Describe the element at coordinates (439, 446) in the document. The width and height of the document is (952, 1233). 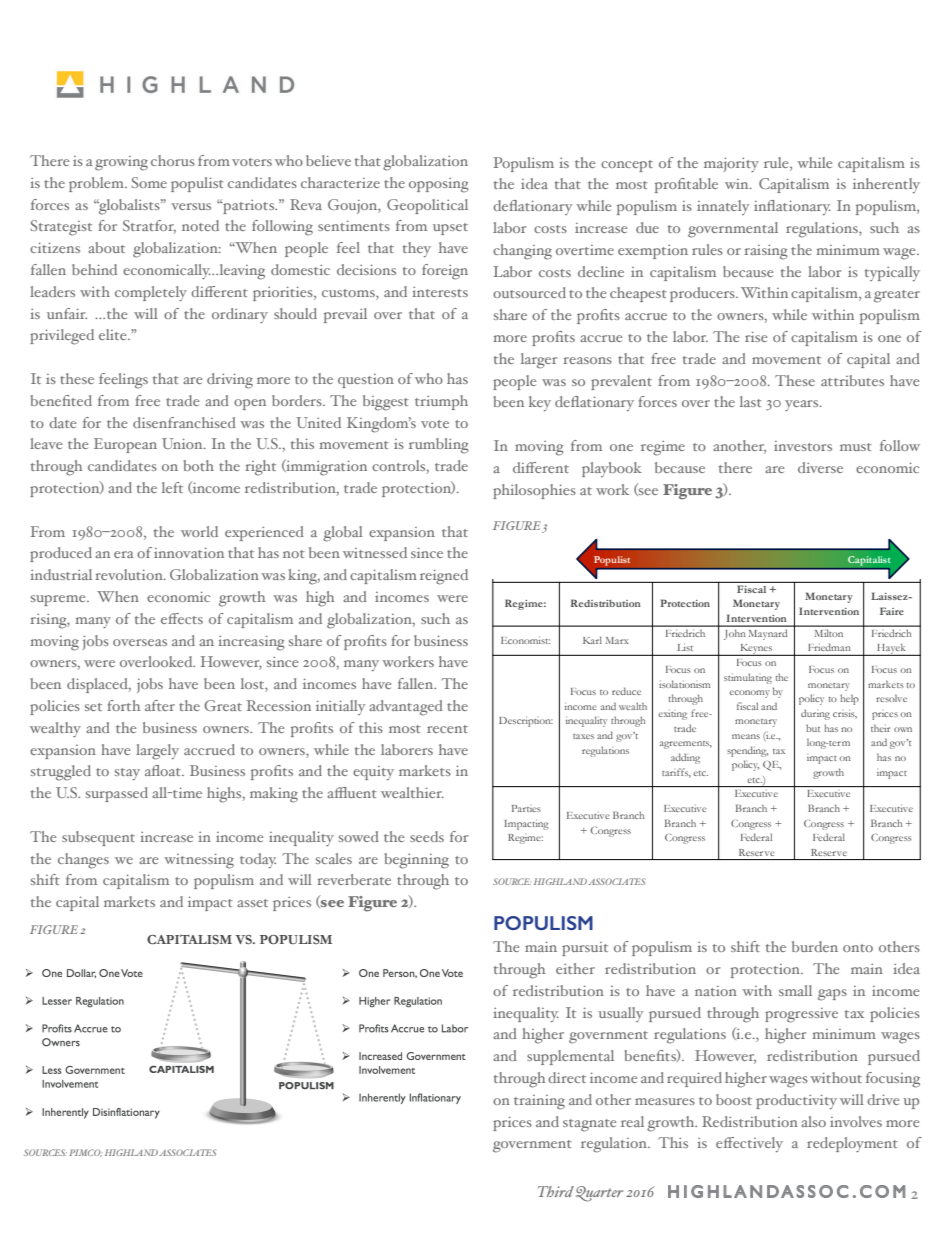
I see `rumbling` at that location.
